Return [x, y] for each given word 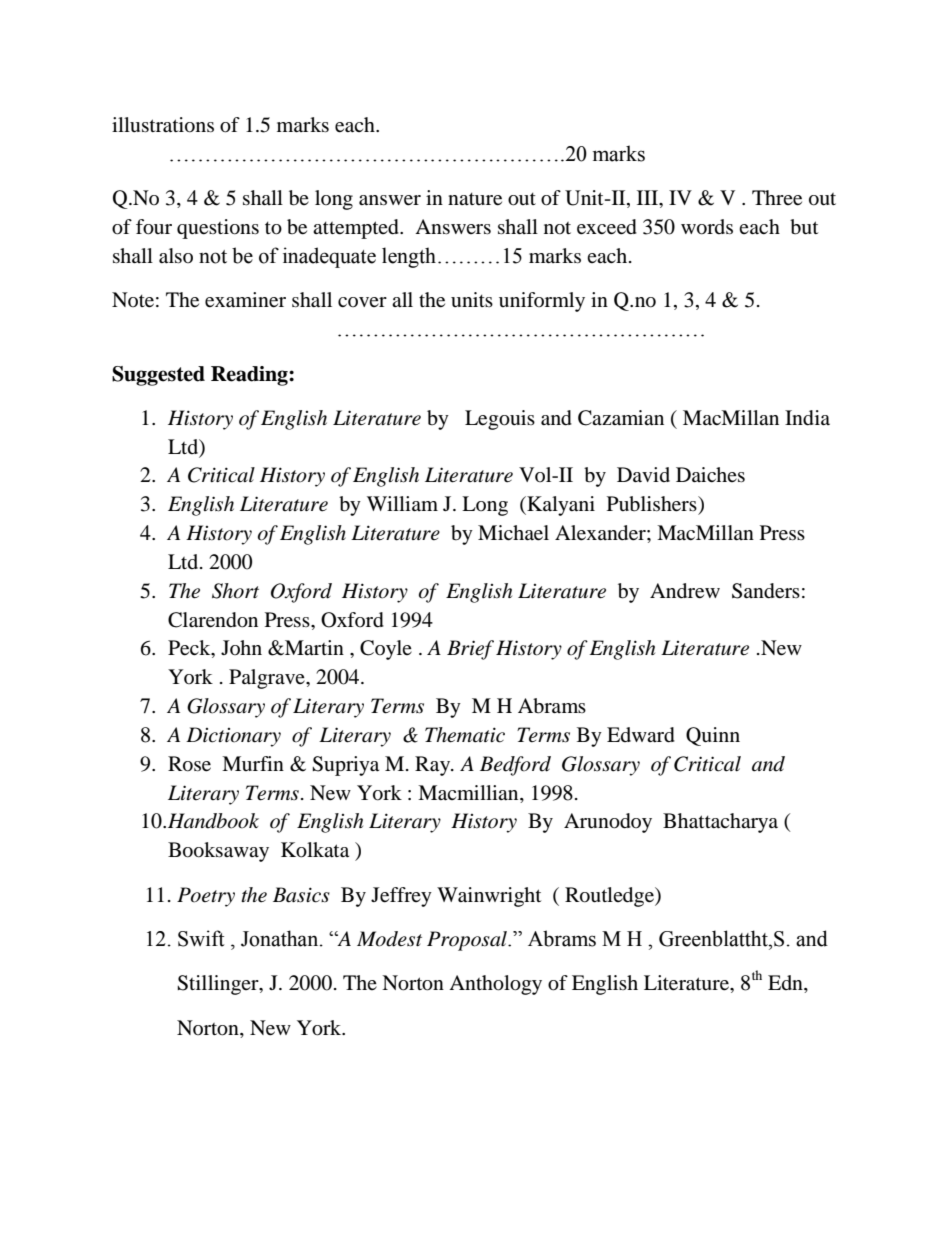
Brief [470, 650]
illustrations [163, 125]
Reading [250, 376]
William [402, 503]
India [807, 418]
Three [777, 198]
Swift [201, 938]
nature [475, 199]
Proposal [468, 941]
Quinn [713, 736]
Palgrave [268, 679]
